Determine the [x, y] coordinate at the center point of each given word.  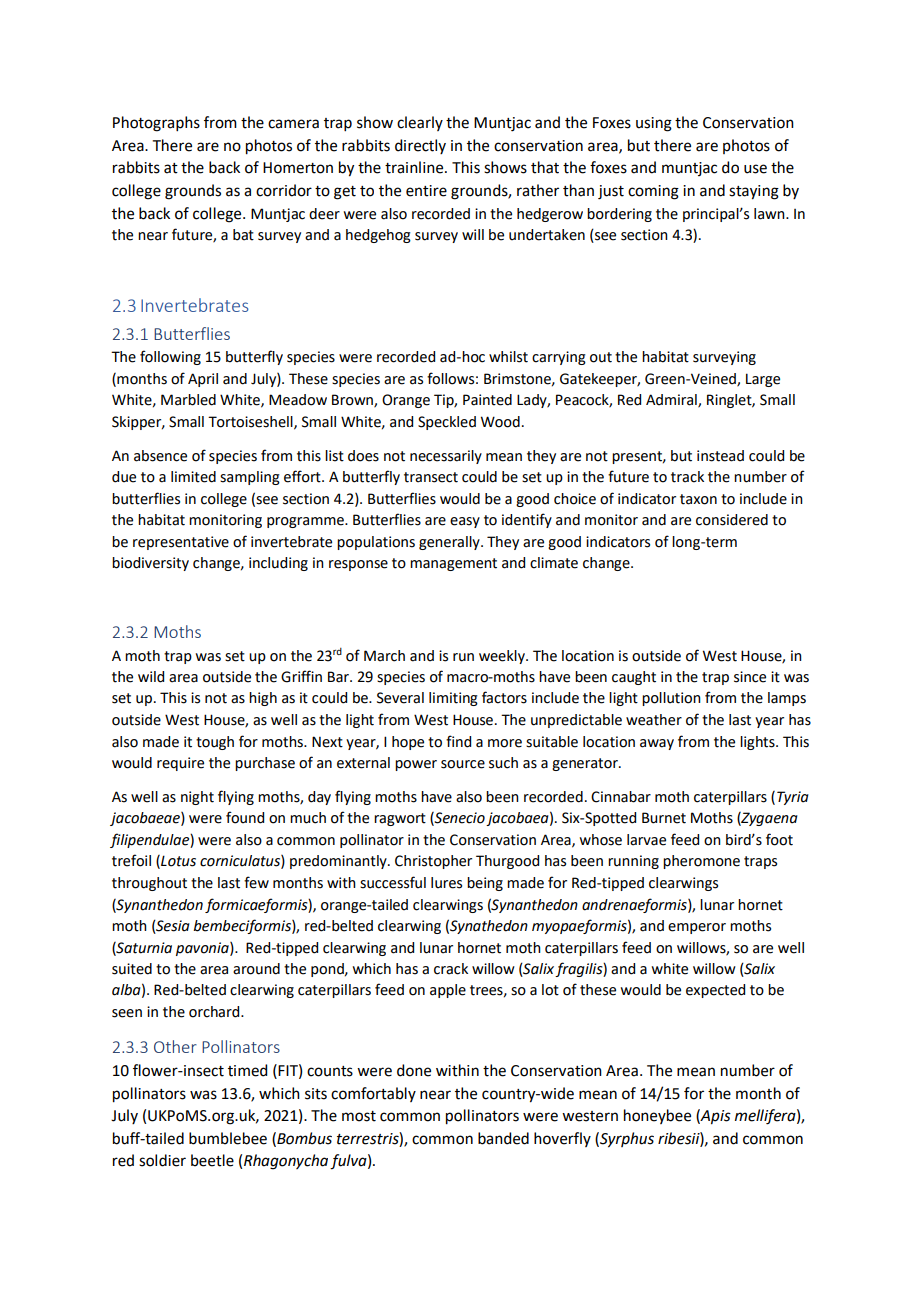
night [197, 798]
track [687, 477]
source [463, 764]
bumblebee [228, 1138]
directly [420, 146]
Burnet [664, 818]
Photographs [156, 124]
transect [431, 477]
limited [193, 477]
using [654, 124]
